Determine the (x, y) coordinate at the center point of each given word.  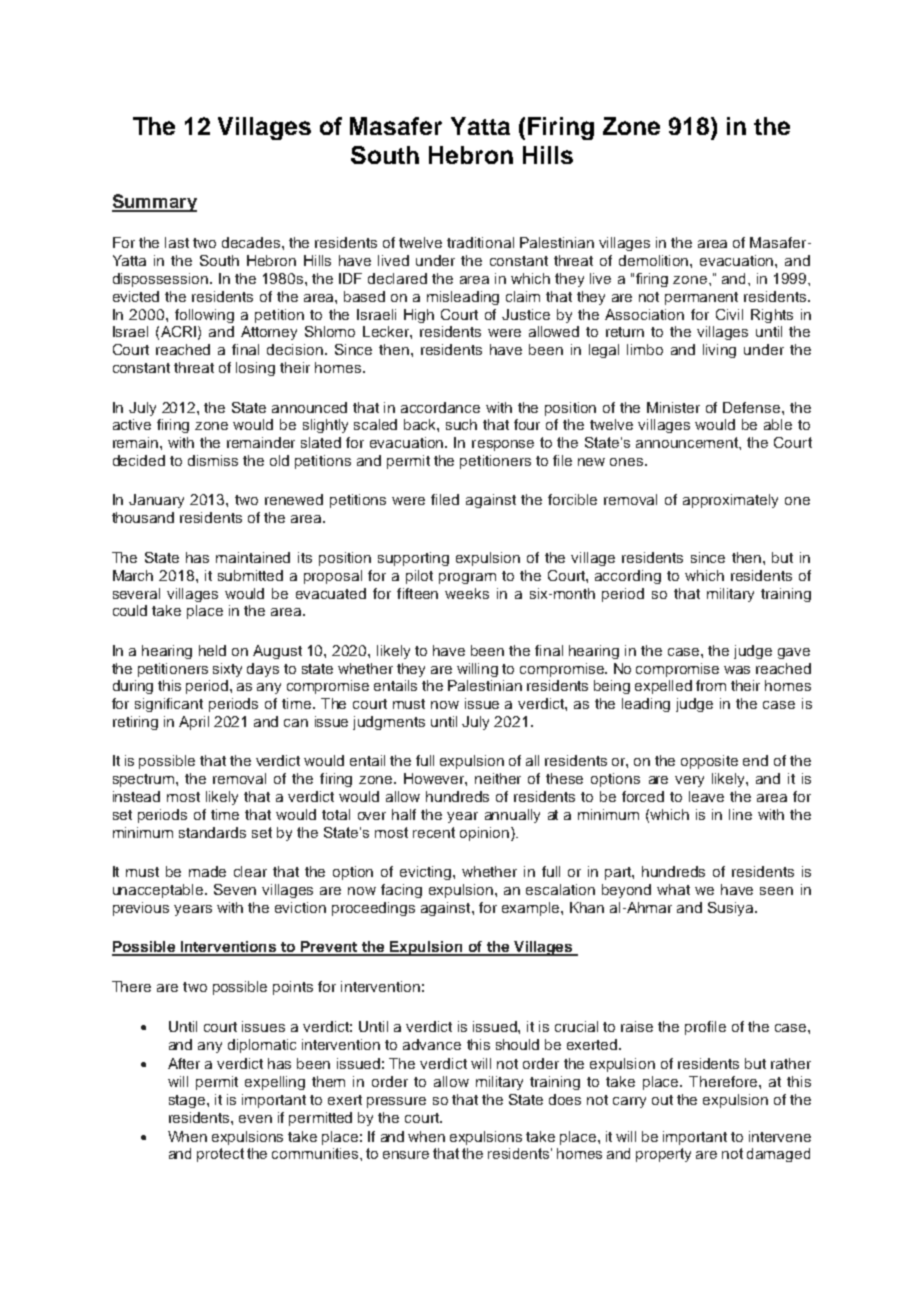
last (177, 242)
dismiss (213, 460)
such (461, 424)
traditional (480, 242)
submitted (250, 575)
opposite (709, 762)
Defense (753, 407)
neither (498, 778)
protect (220, 1155)
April (194, 723)
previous (141, 909)
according (628, 577)
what (673, 889)
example (532, 909)
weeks (467, 593)
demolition (655, 260)
